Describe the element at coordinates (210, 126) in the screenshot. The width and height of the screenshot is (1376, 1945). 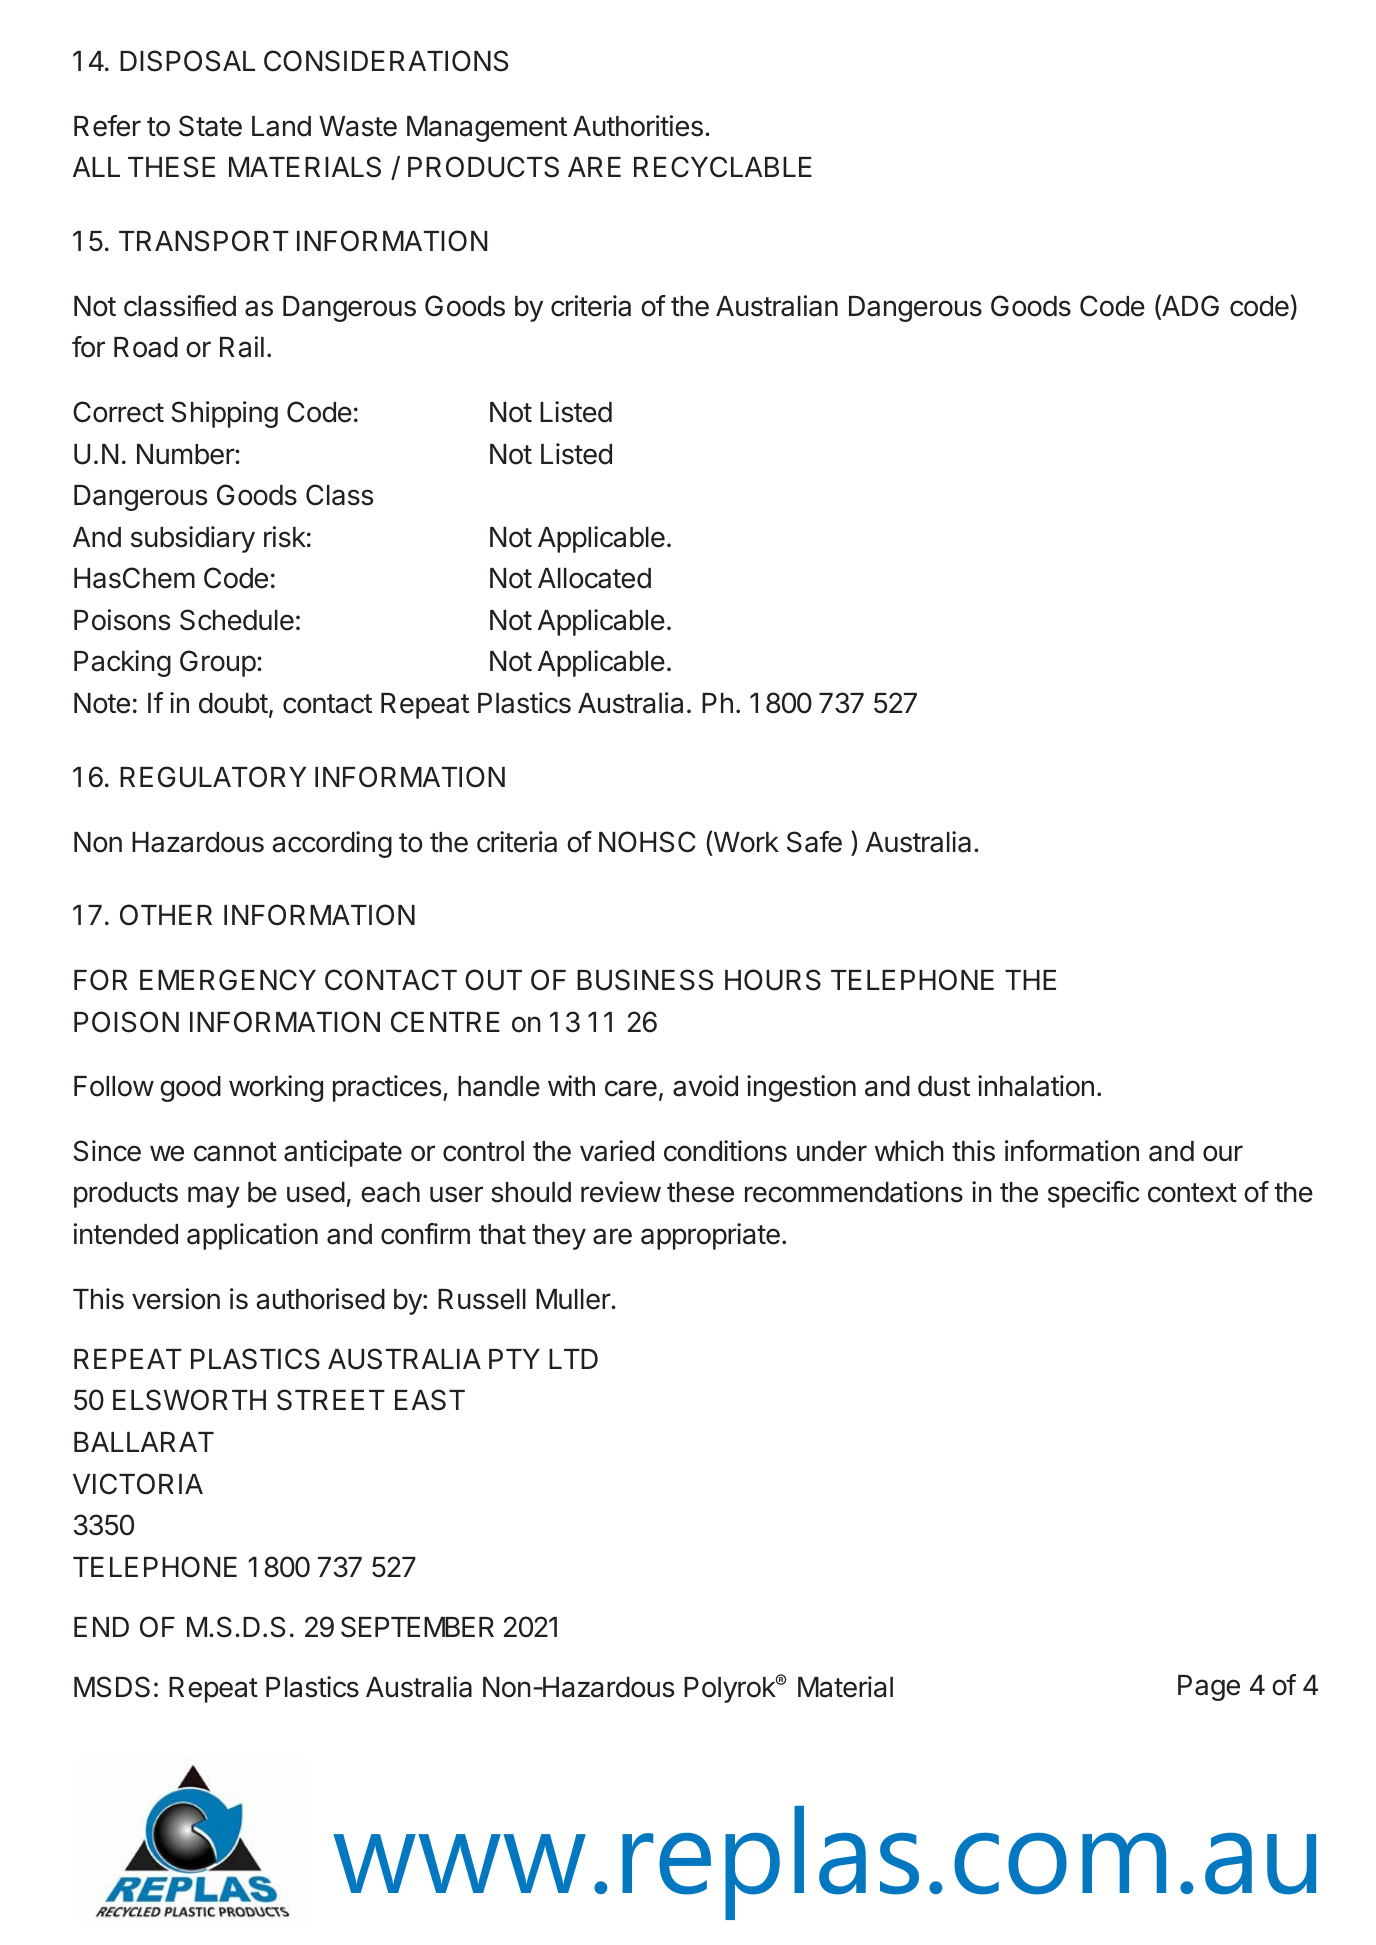
I see `State` at that location.
